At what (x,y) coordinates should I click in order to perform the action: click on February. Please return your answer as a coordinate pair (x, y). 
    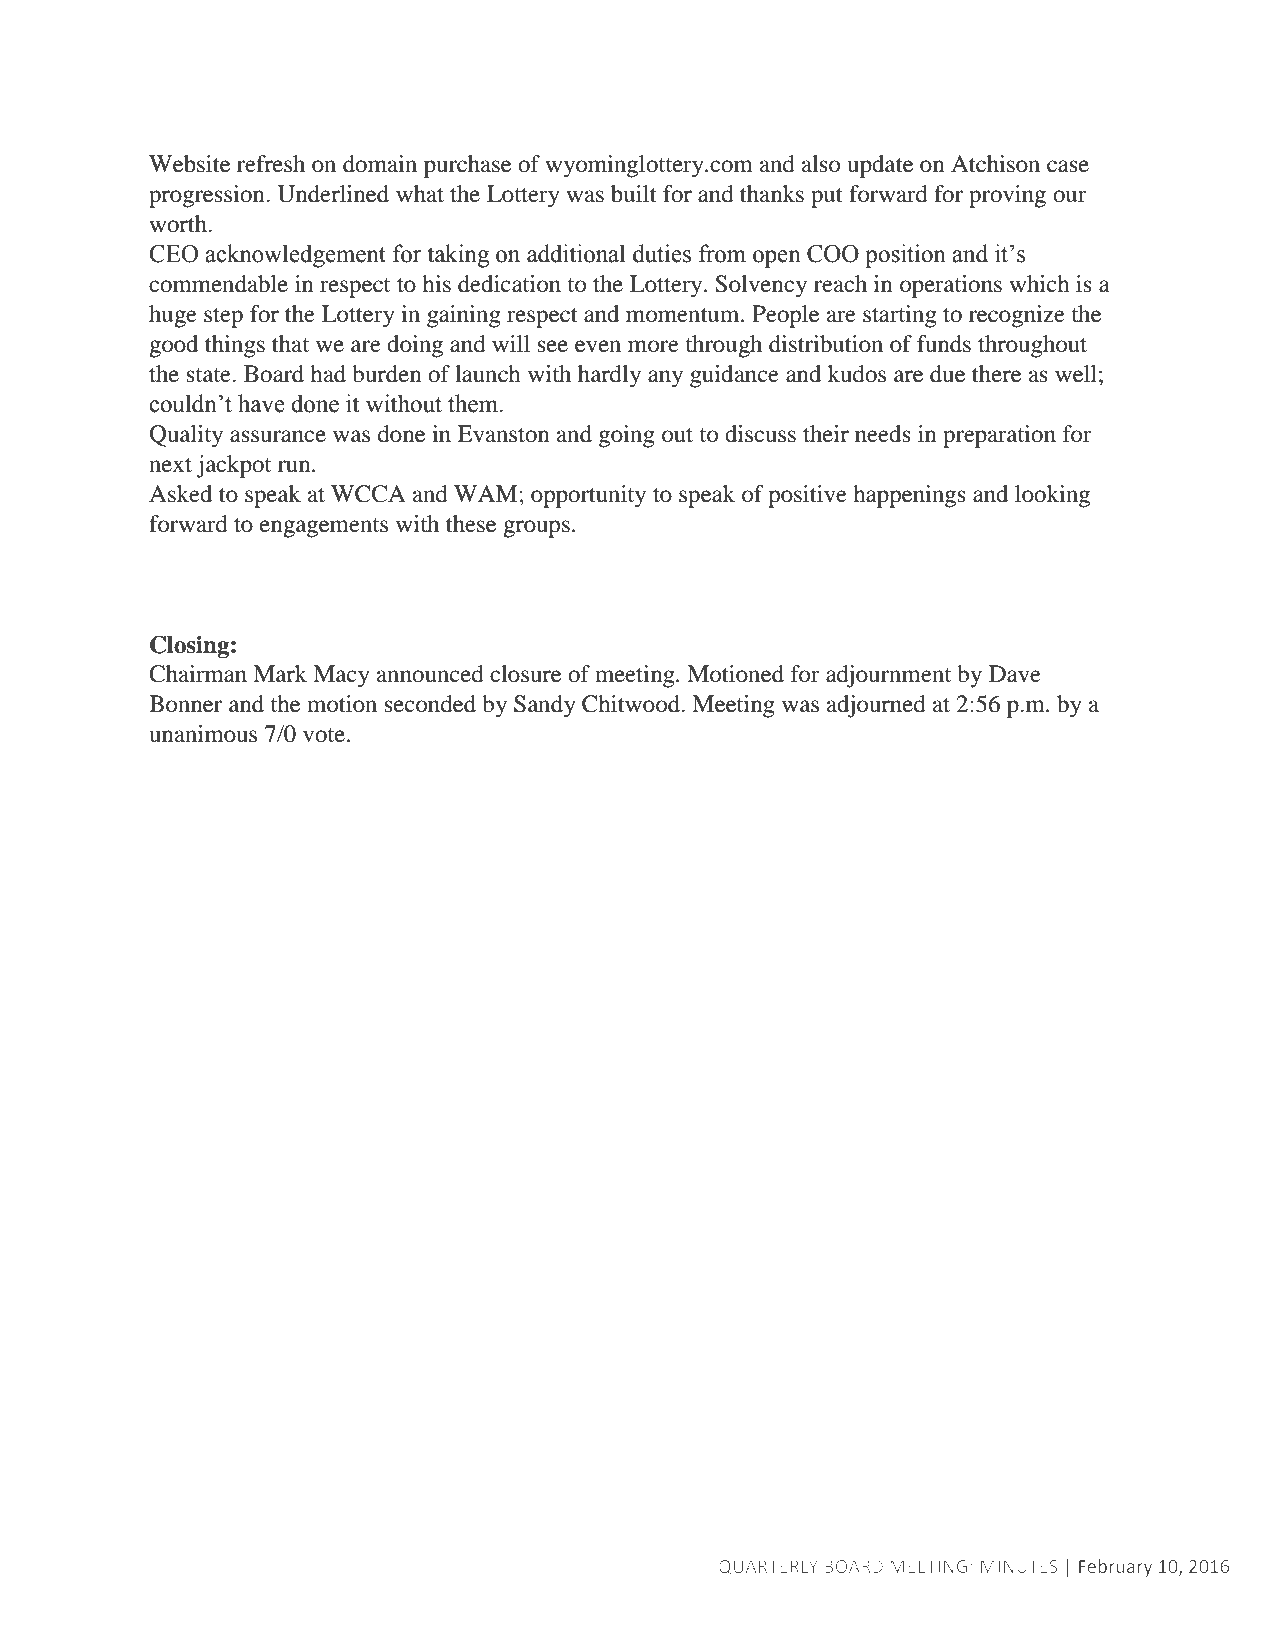
    Looking at the image, I should click on (1115, 1568).
